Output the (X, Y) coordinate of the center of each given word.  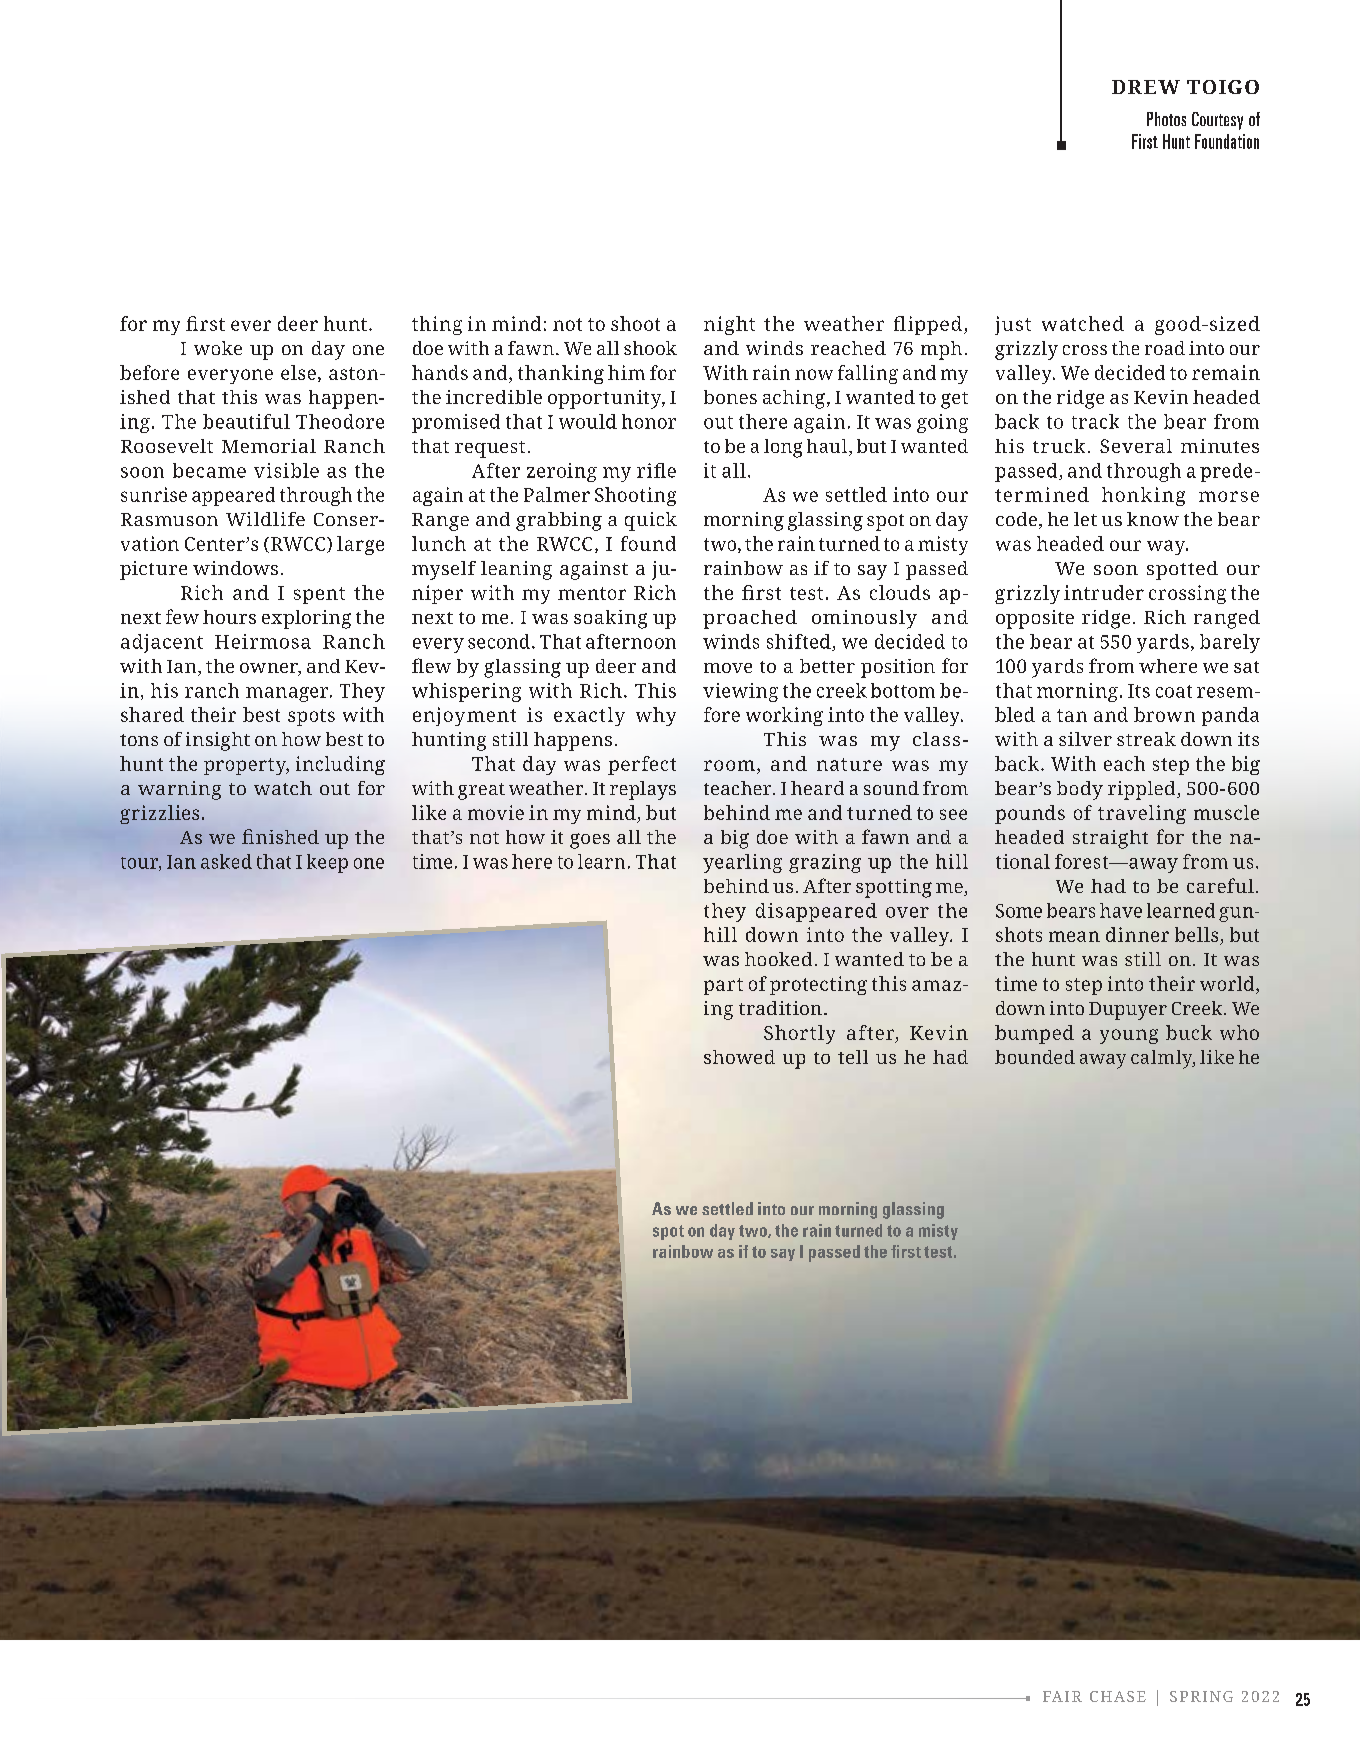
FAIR (1062, 1696)
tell (853, 1057)
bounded (1035, 1057)
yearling (742, 863)
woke (218, 348)
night (729, 325)
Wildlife (265, 519)
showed (739, 1057)
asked (226, 861)
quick (651, 521)
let (1085, 519)
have (1121, 910)
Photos (1166, 119)
